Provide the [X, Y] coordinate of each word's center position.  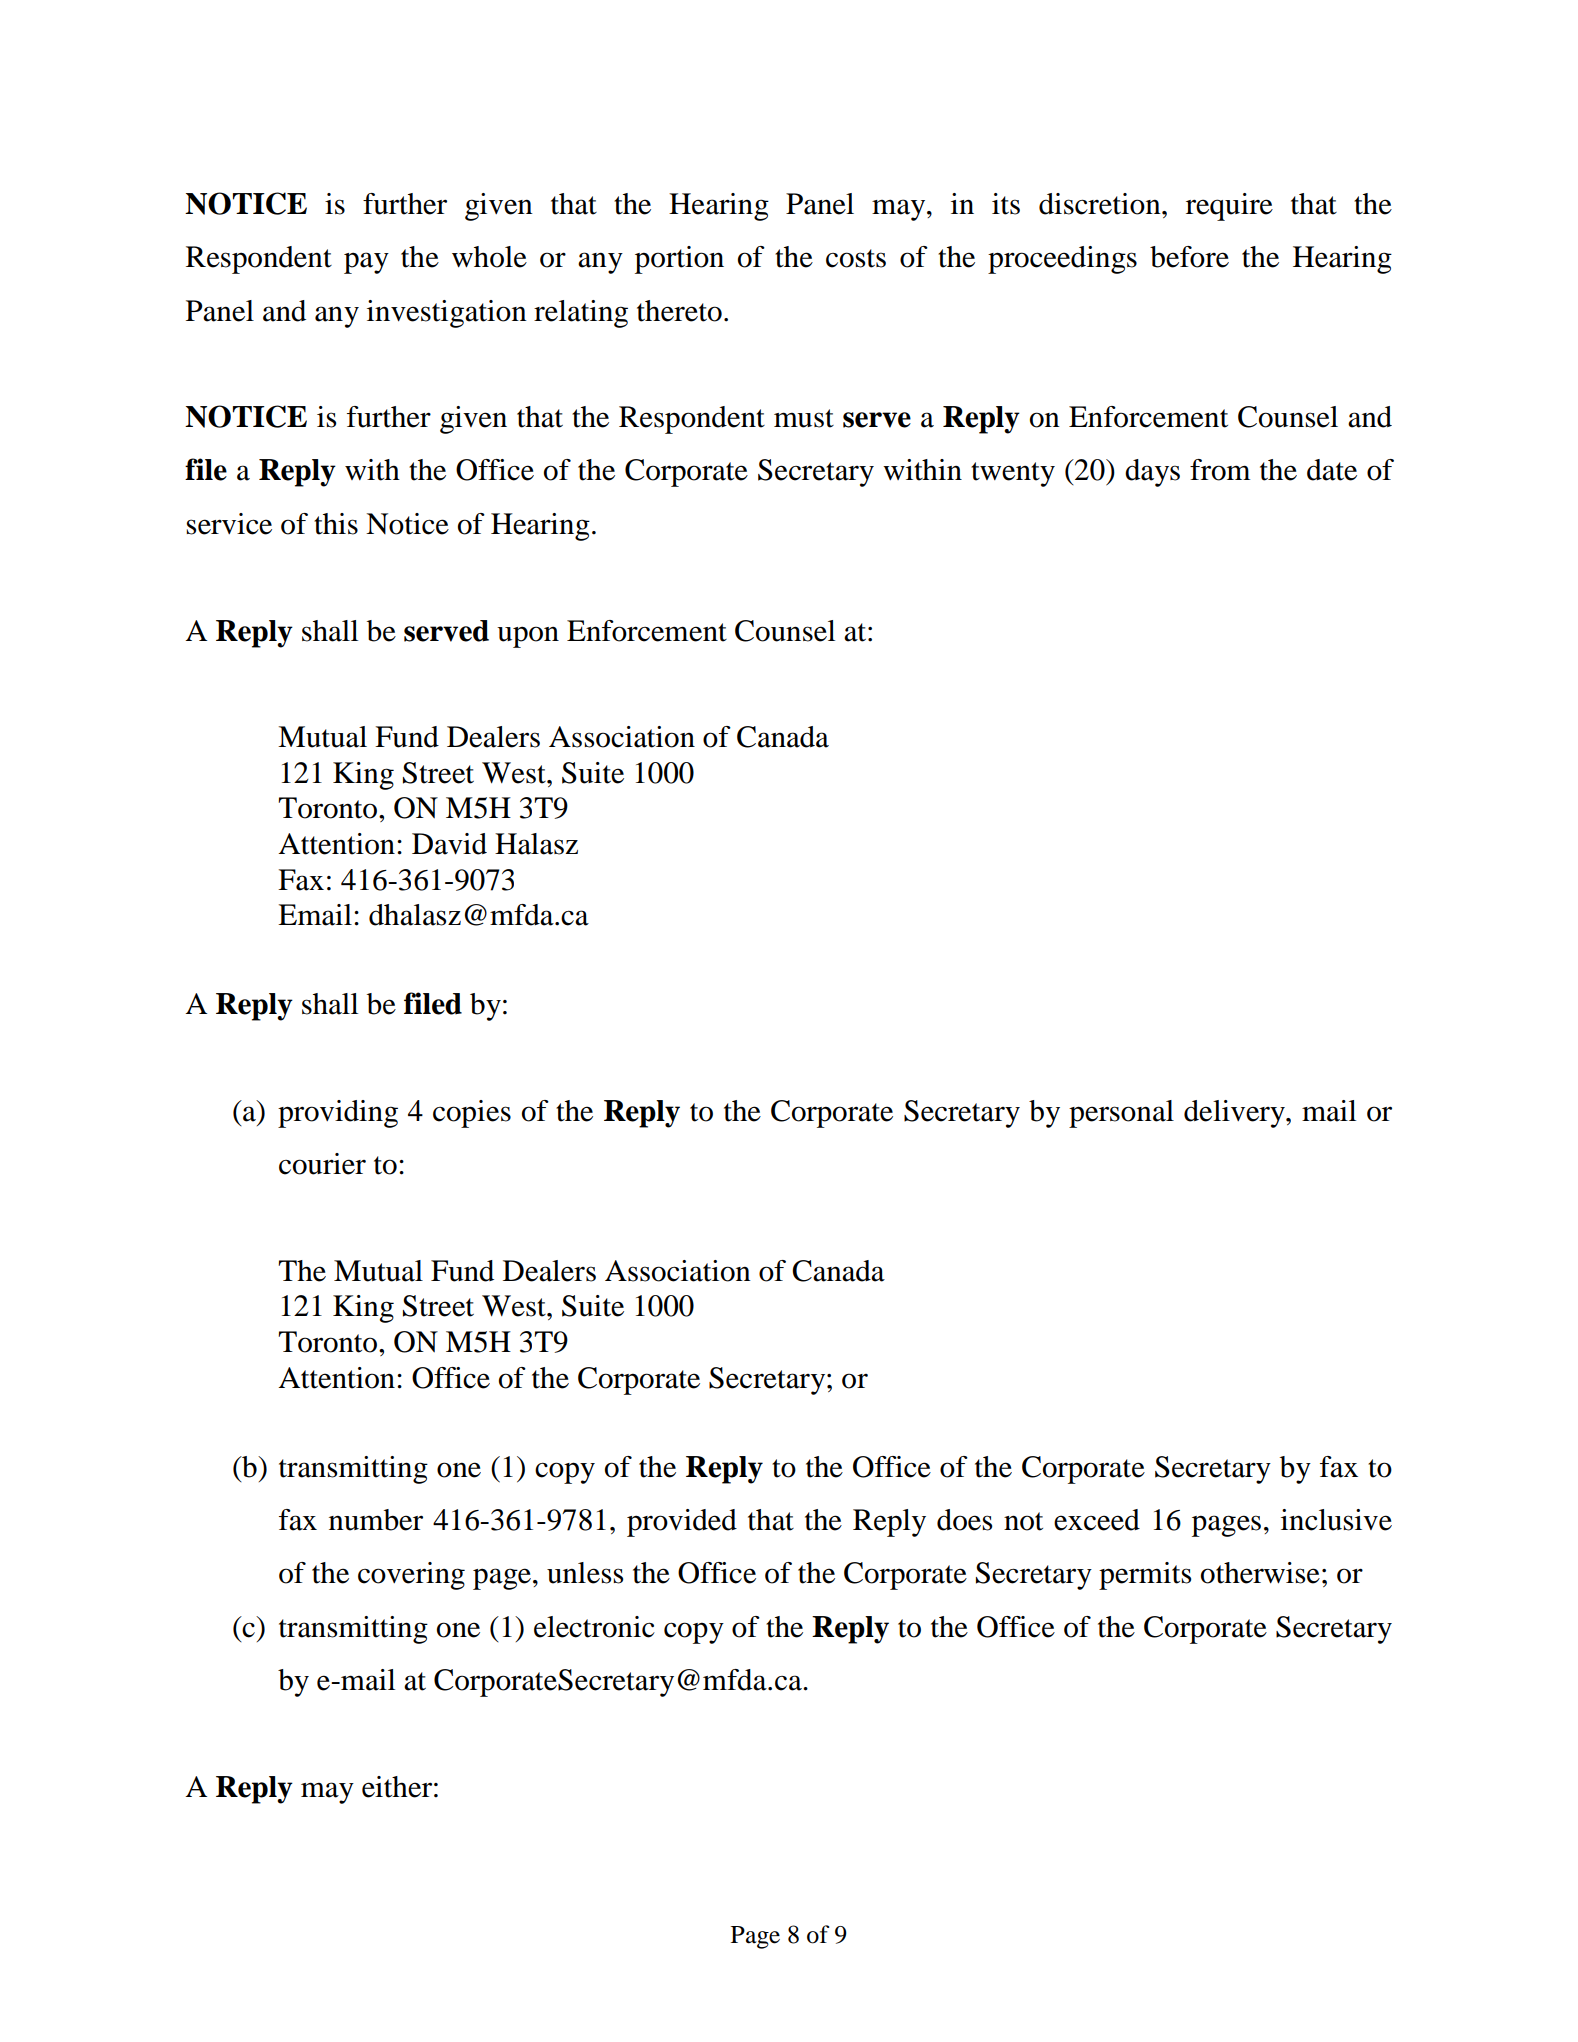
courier [322, 1164]
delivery [1235, 1114]
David [449, 844]
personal [1121, 1114]
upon [528, 637]
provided [682, 1523]
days [1152, 473]
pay [366, 263]
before [1189, 257]
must [804, 418]
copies [472, 1114]
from [1220, 470]
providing [338, 1114]
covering [411, 1576]
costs [856, 258]
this [336, 524]
